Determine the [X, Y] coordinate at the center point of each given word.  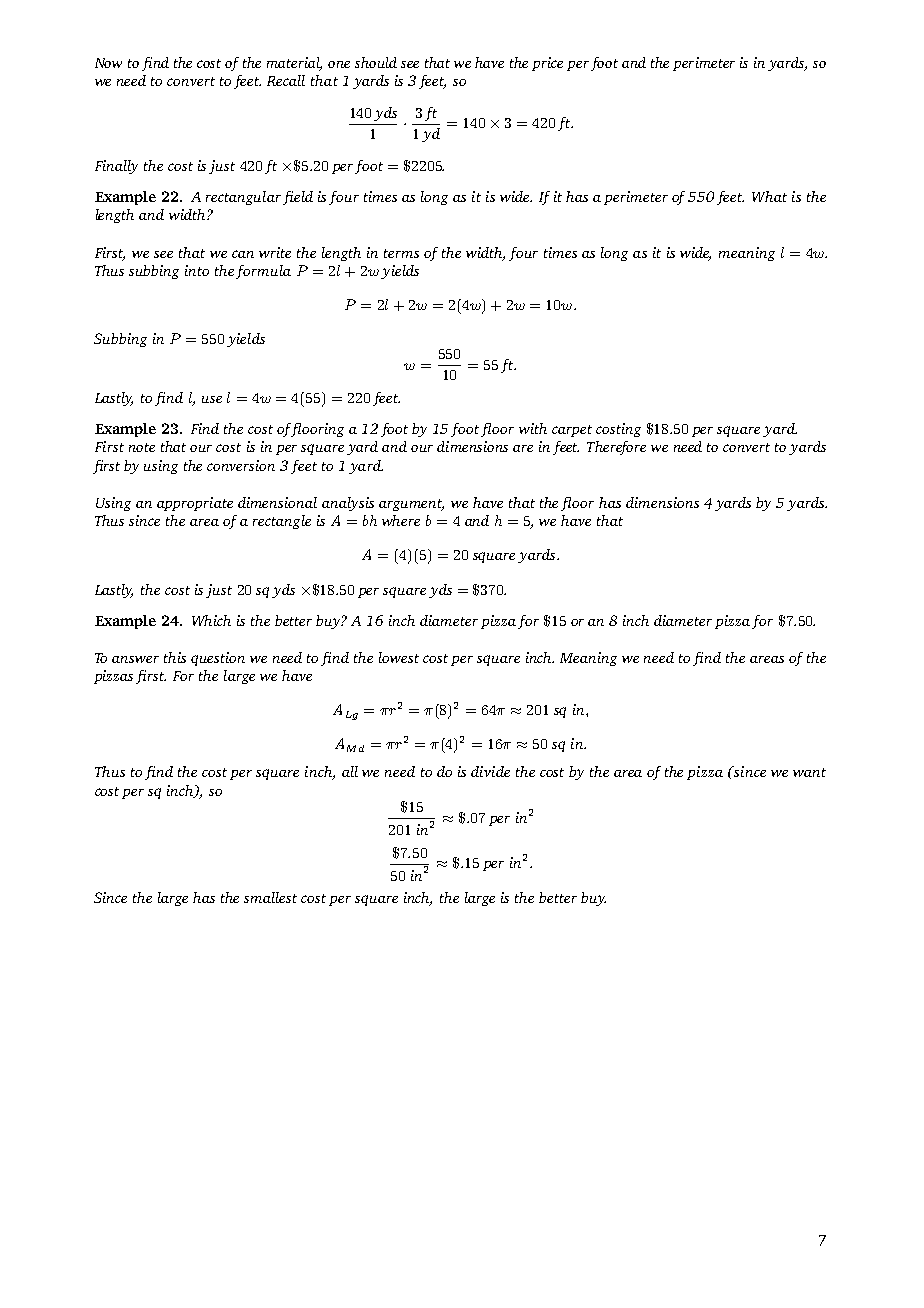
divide [490, 771]
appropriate [195, 504]
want [809, 772]
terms [401, 253]
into [197, 270]
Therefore [616, 448]
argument [411, 505]
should [376, 62]
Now [108, 63]
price [547, 64]
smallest [270, 897]
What [769, 196]
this [175, 657]
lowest [399, 657]
